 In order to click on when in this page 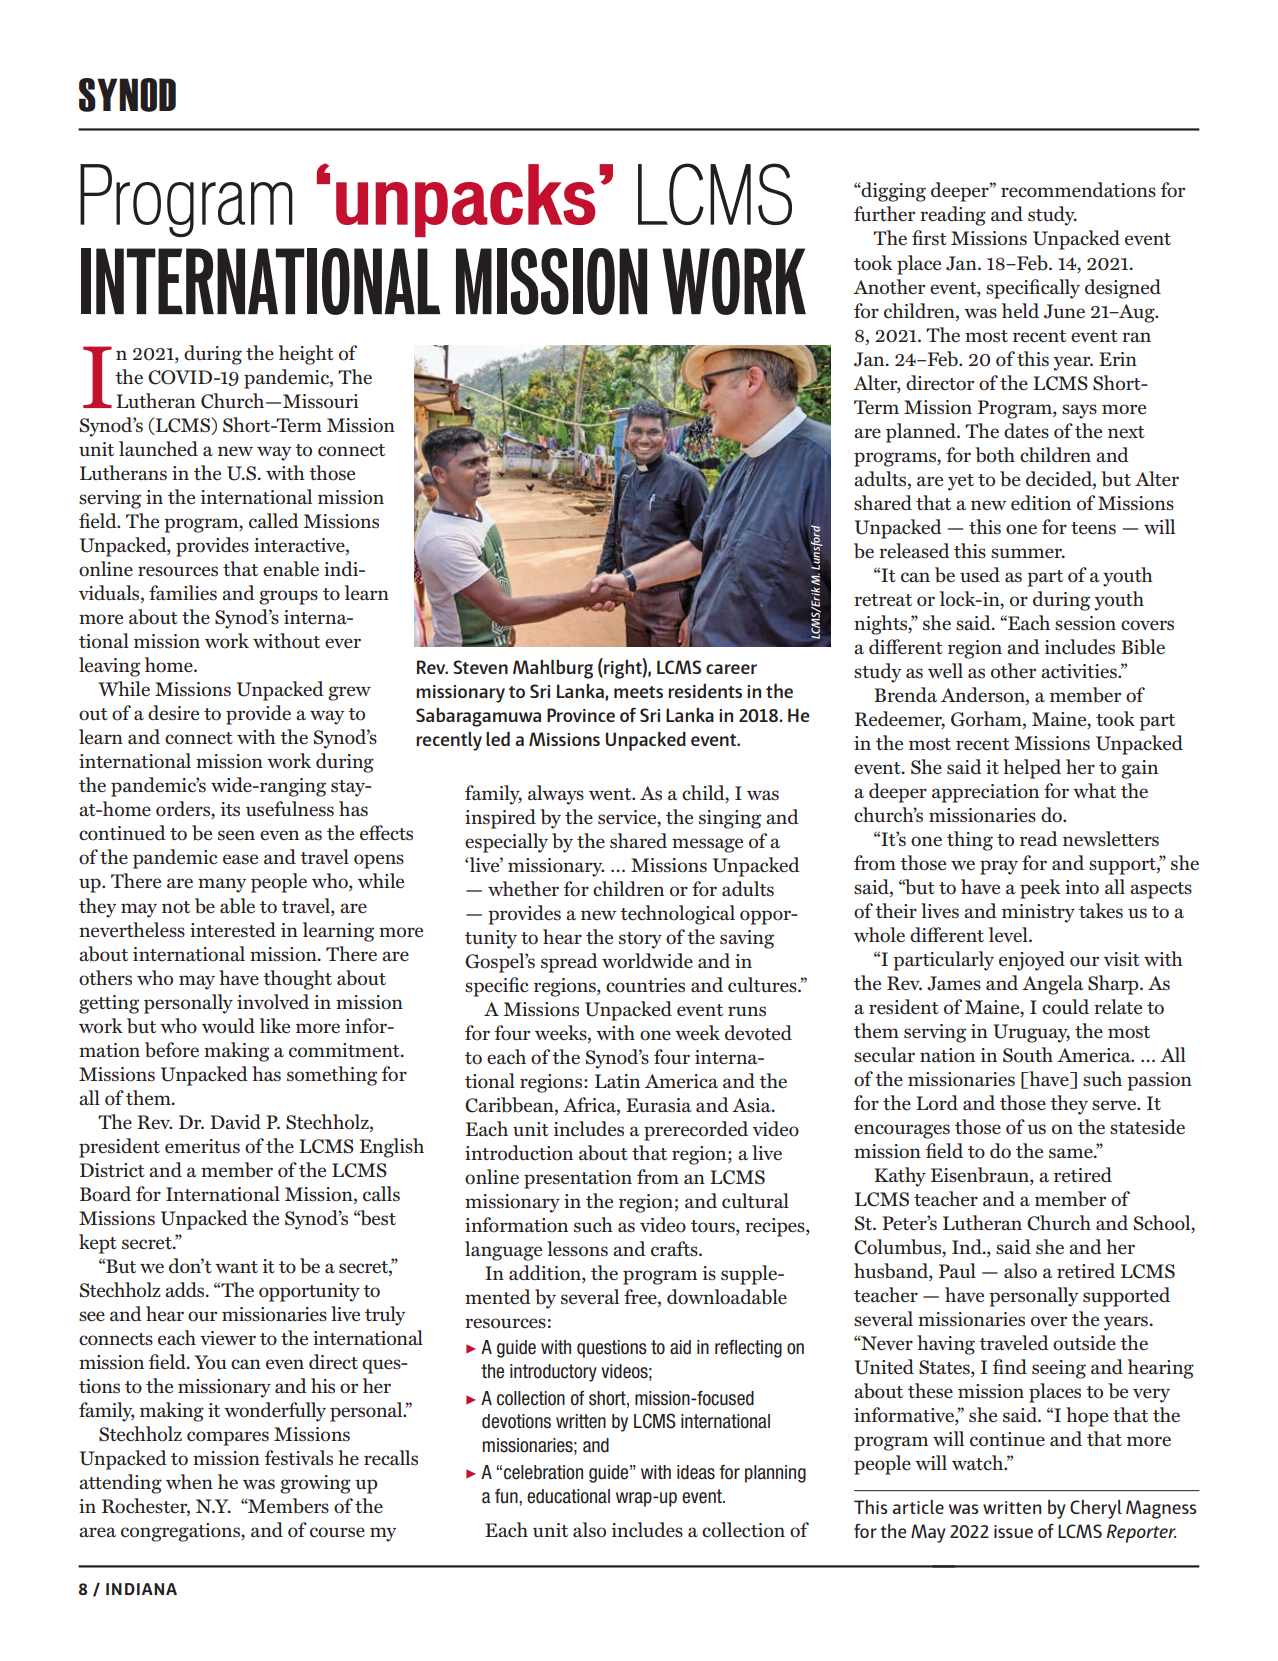, I will do `click(189, 1481)`.
